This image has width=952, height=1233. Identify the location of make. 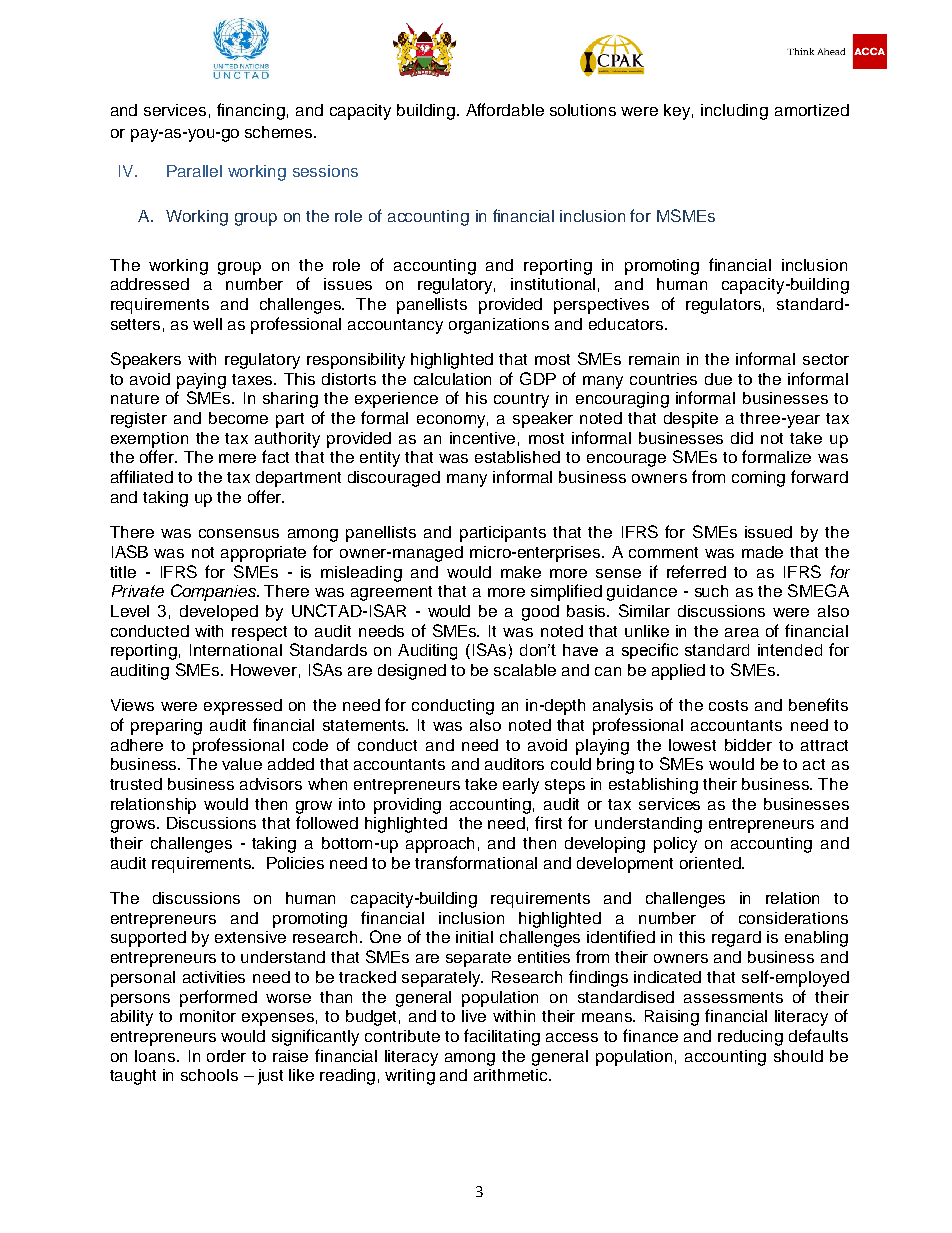
(521, 572).
